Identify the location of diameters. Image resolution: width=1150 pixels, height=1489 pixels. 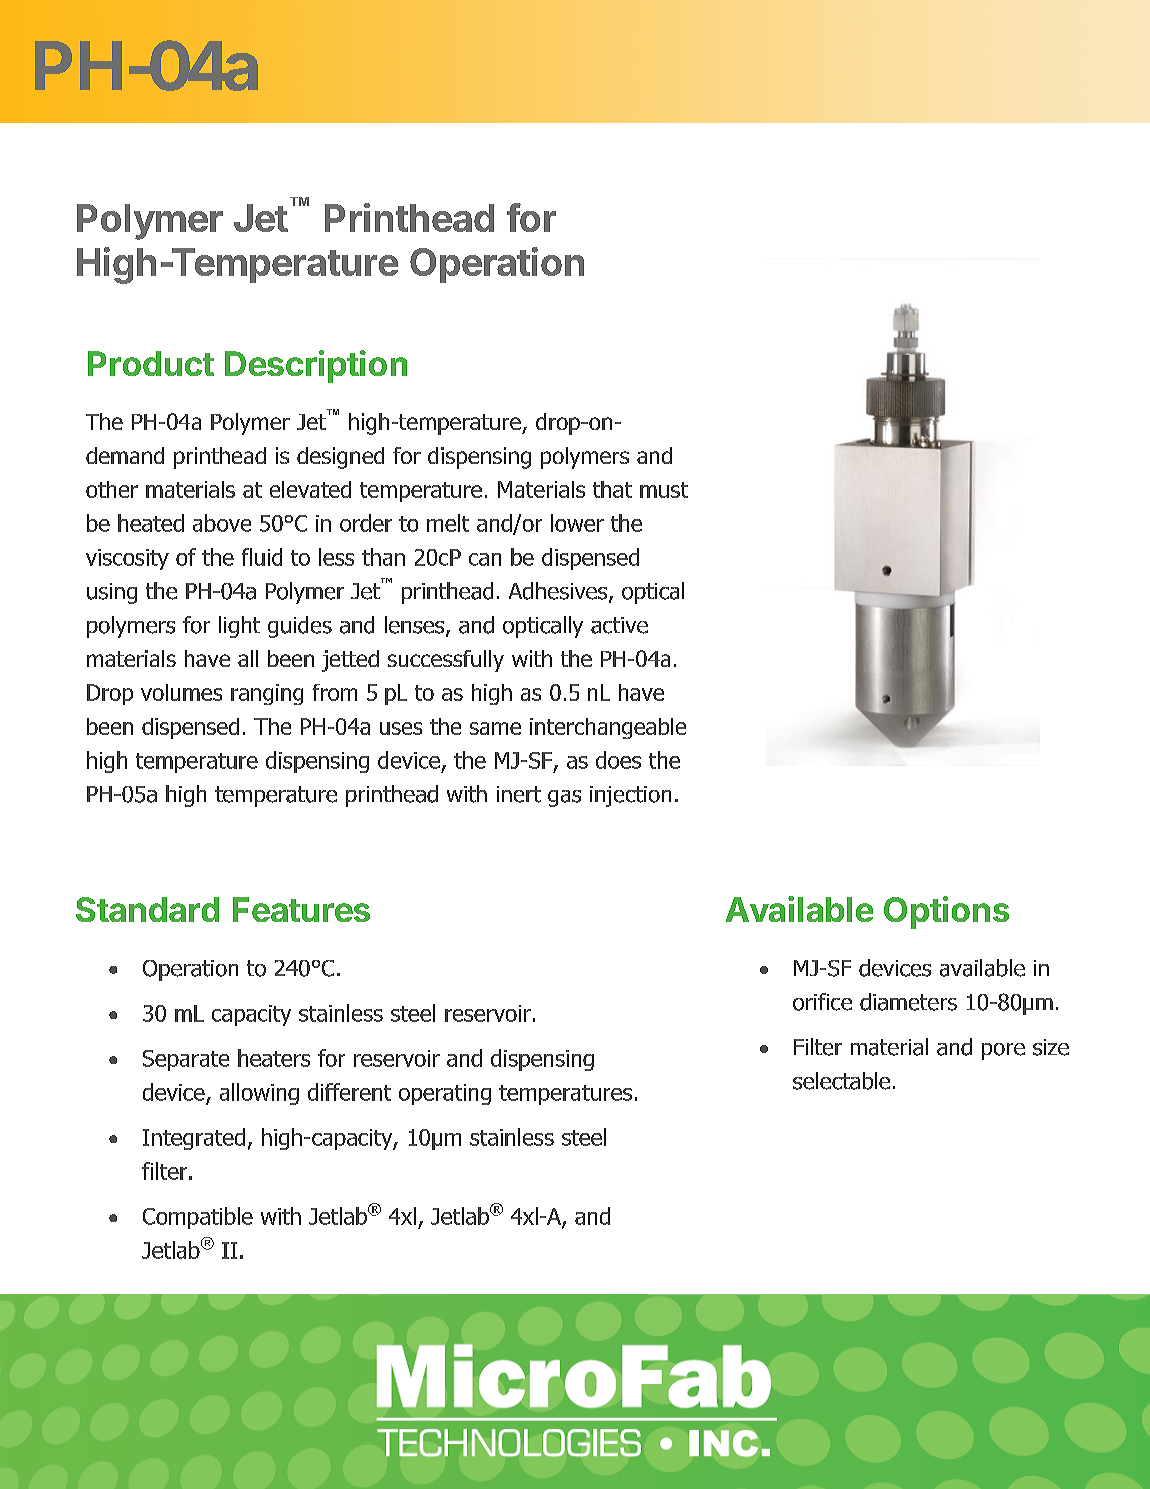
(908, 1002).
